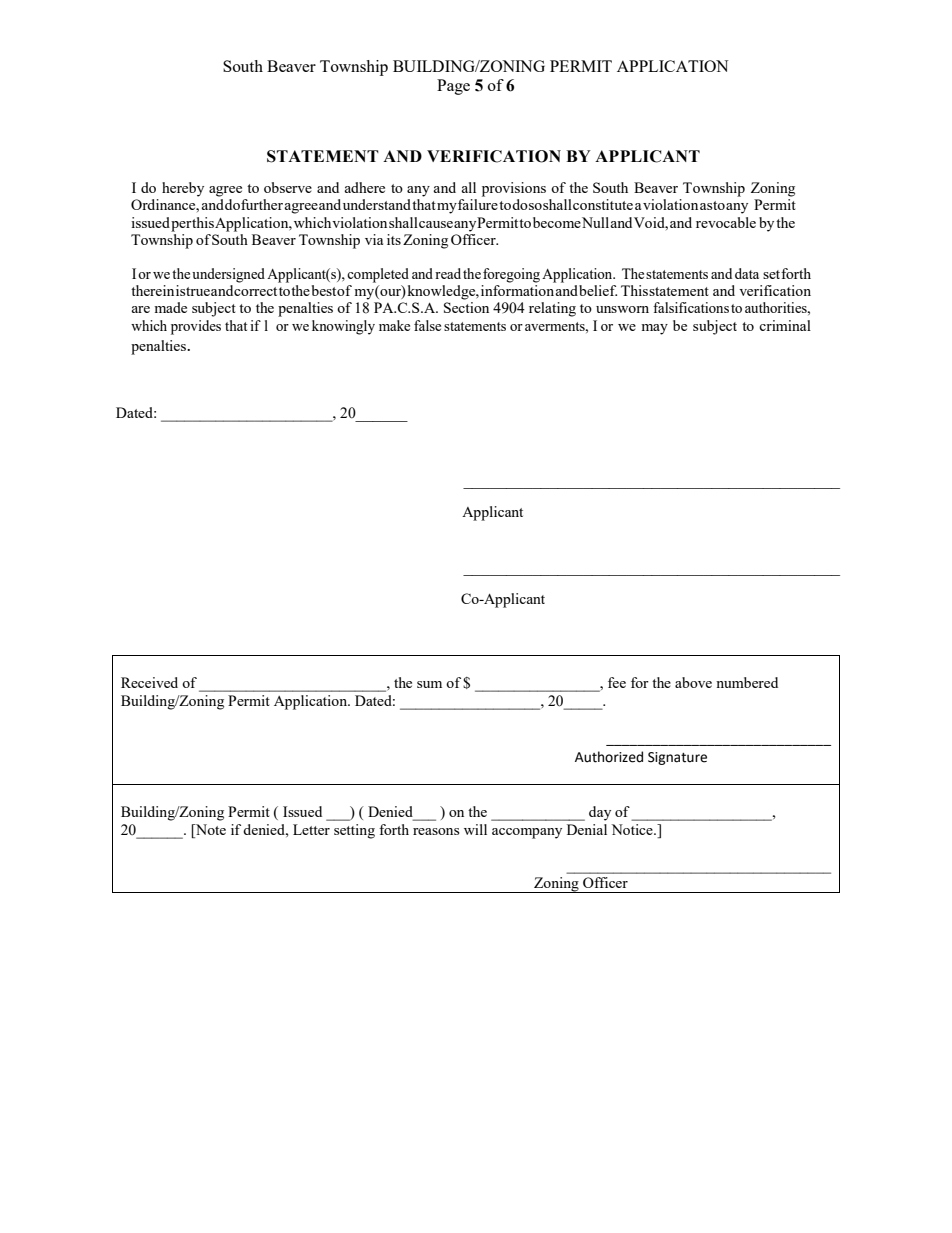  I want to click on may, so click(654, 329).
